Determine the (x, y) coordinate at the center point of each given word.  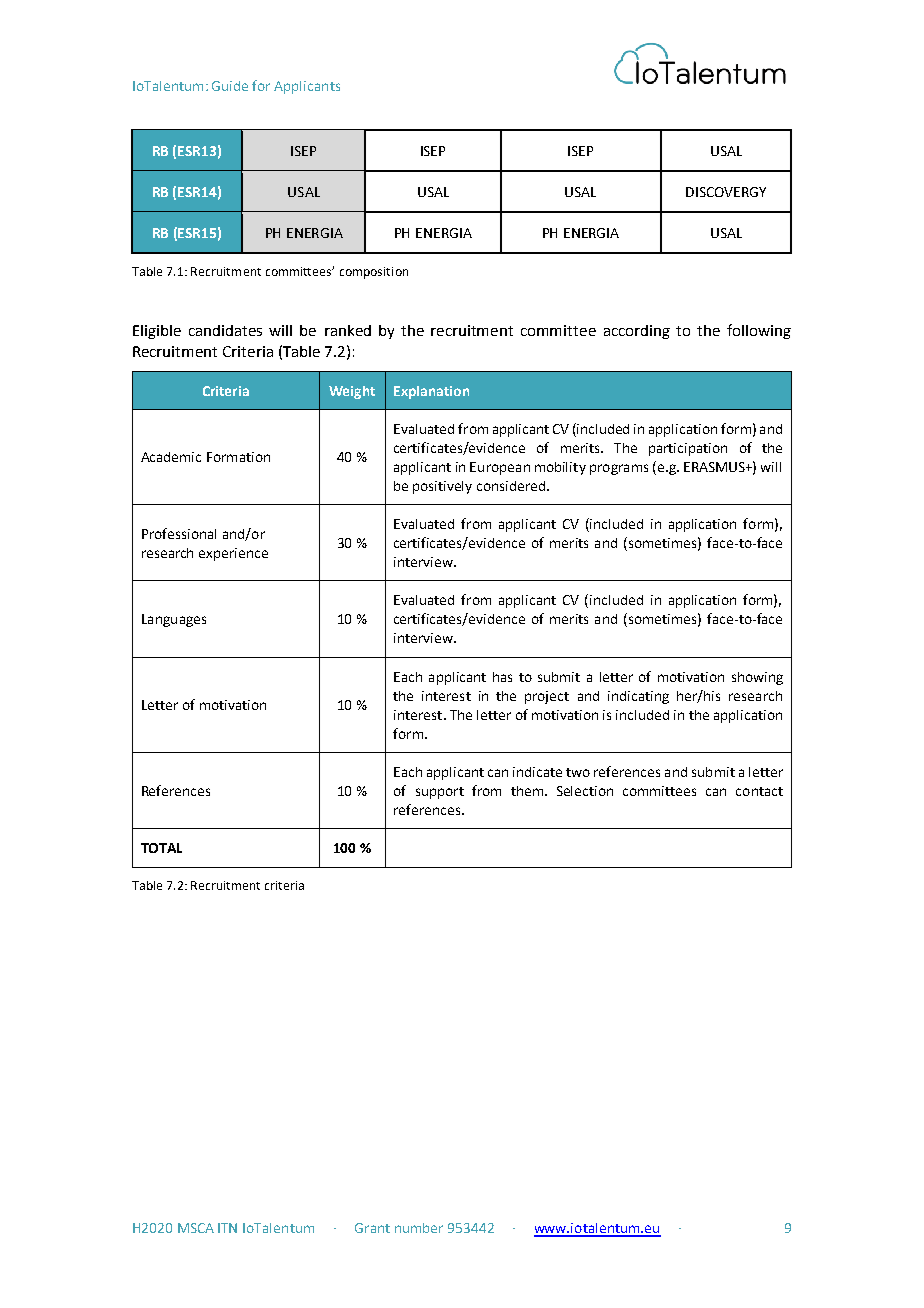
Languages (174, 620)
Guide (230, 86)
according (637, 332)
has (502, 677)
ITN (227, 1228)
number (419, 1228)
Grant (372, 1228)
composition (374, 273)
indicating (638, 697)
